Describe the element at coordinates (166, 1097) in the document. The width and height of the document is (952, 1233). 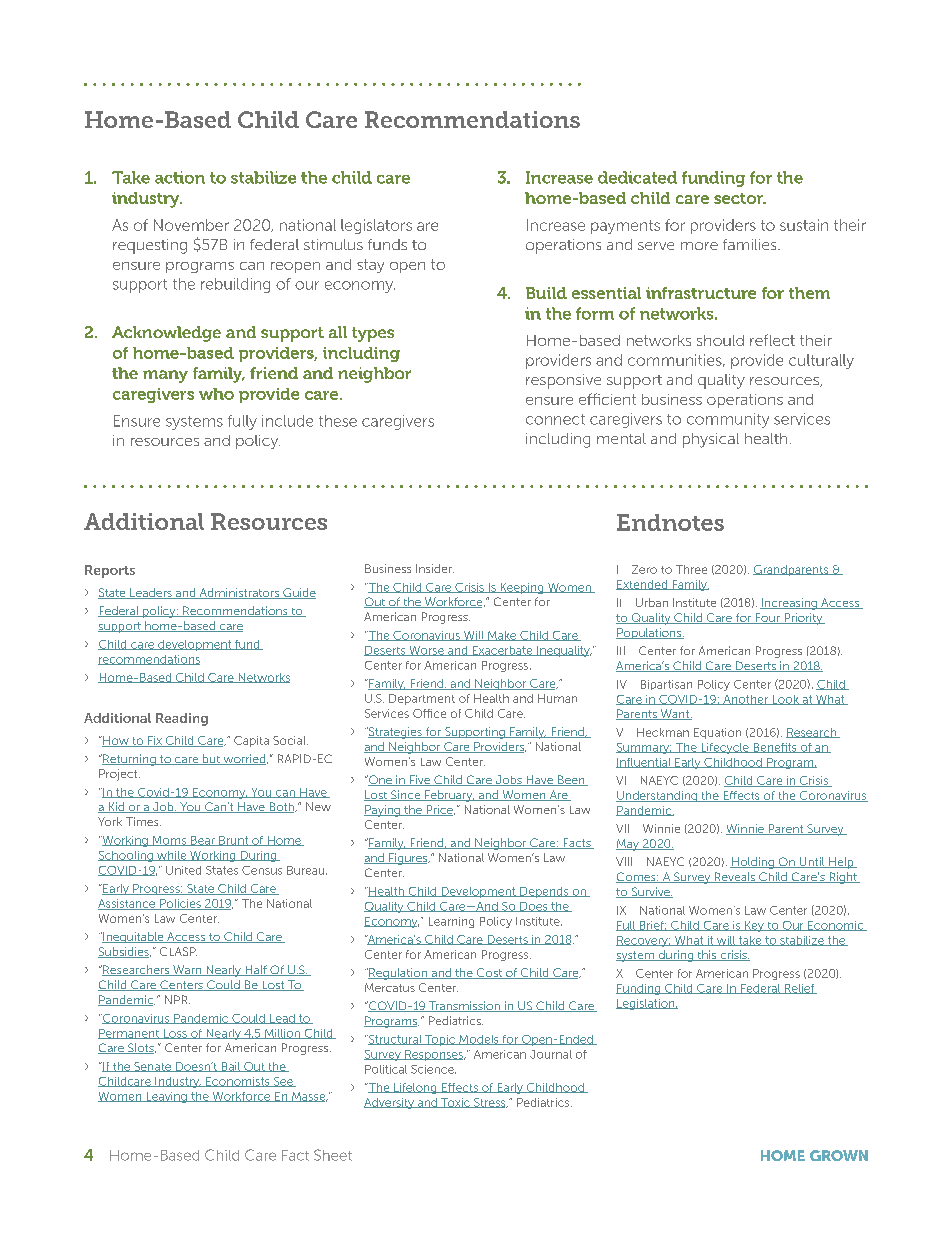
I see `Leaving` at that location.
